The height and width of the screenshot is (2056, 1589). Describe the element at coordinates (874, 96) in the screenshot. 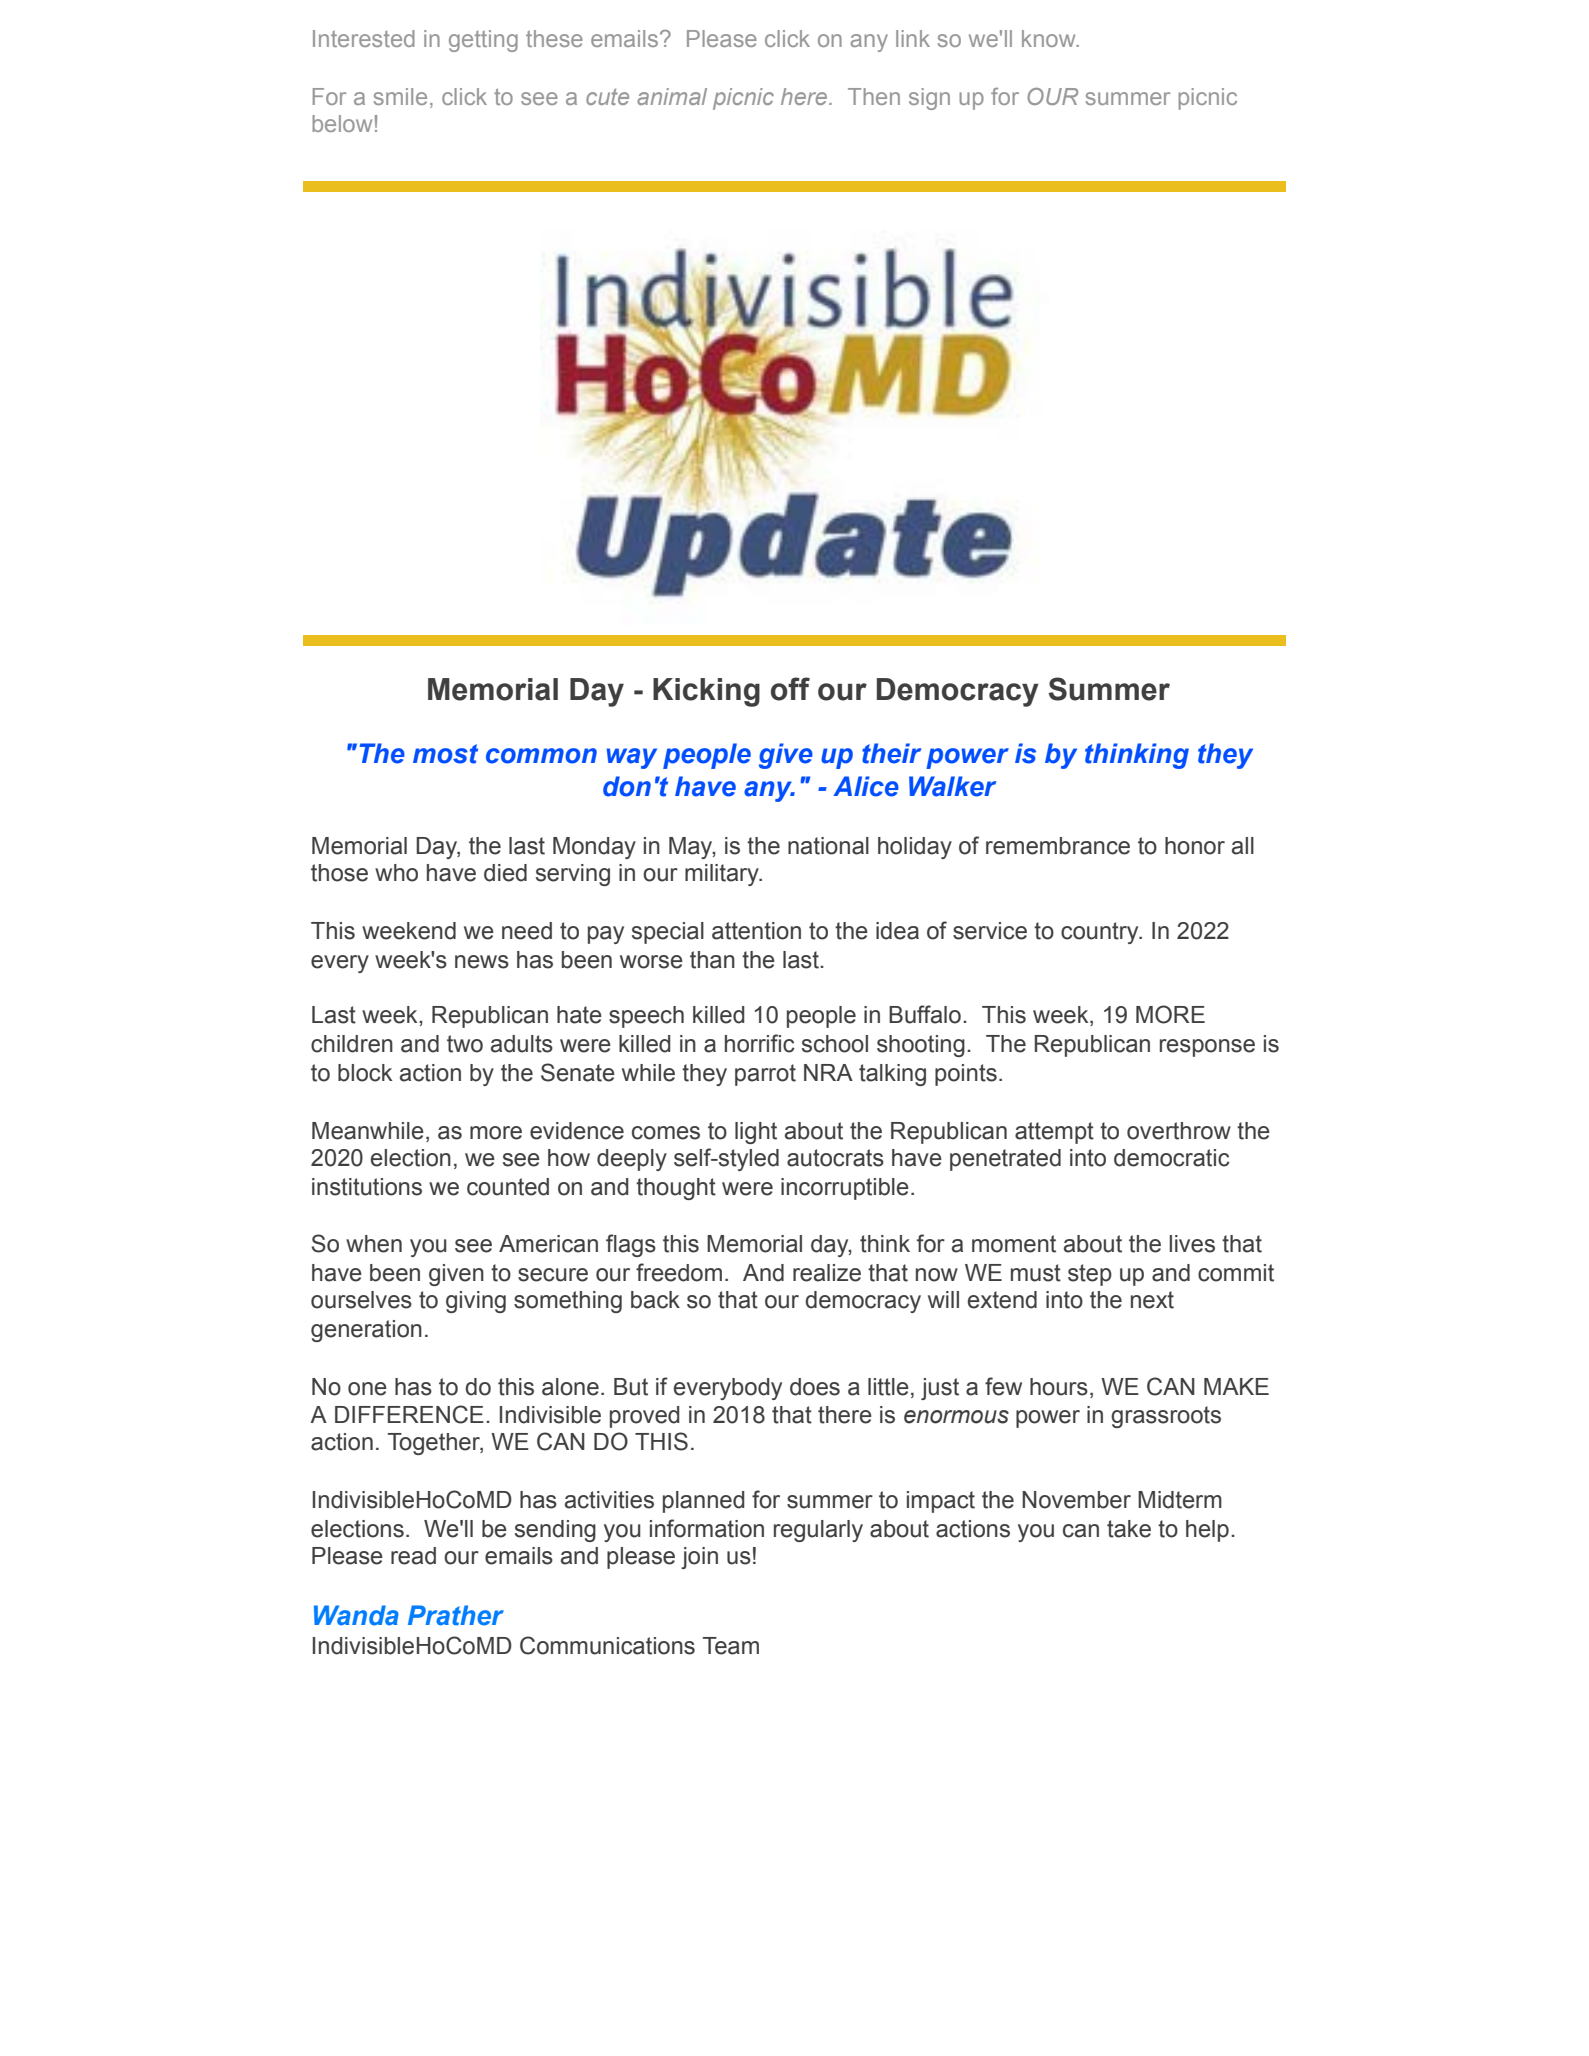

I see `Then` at that location.
